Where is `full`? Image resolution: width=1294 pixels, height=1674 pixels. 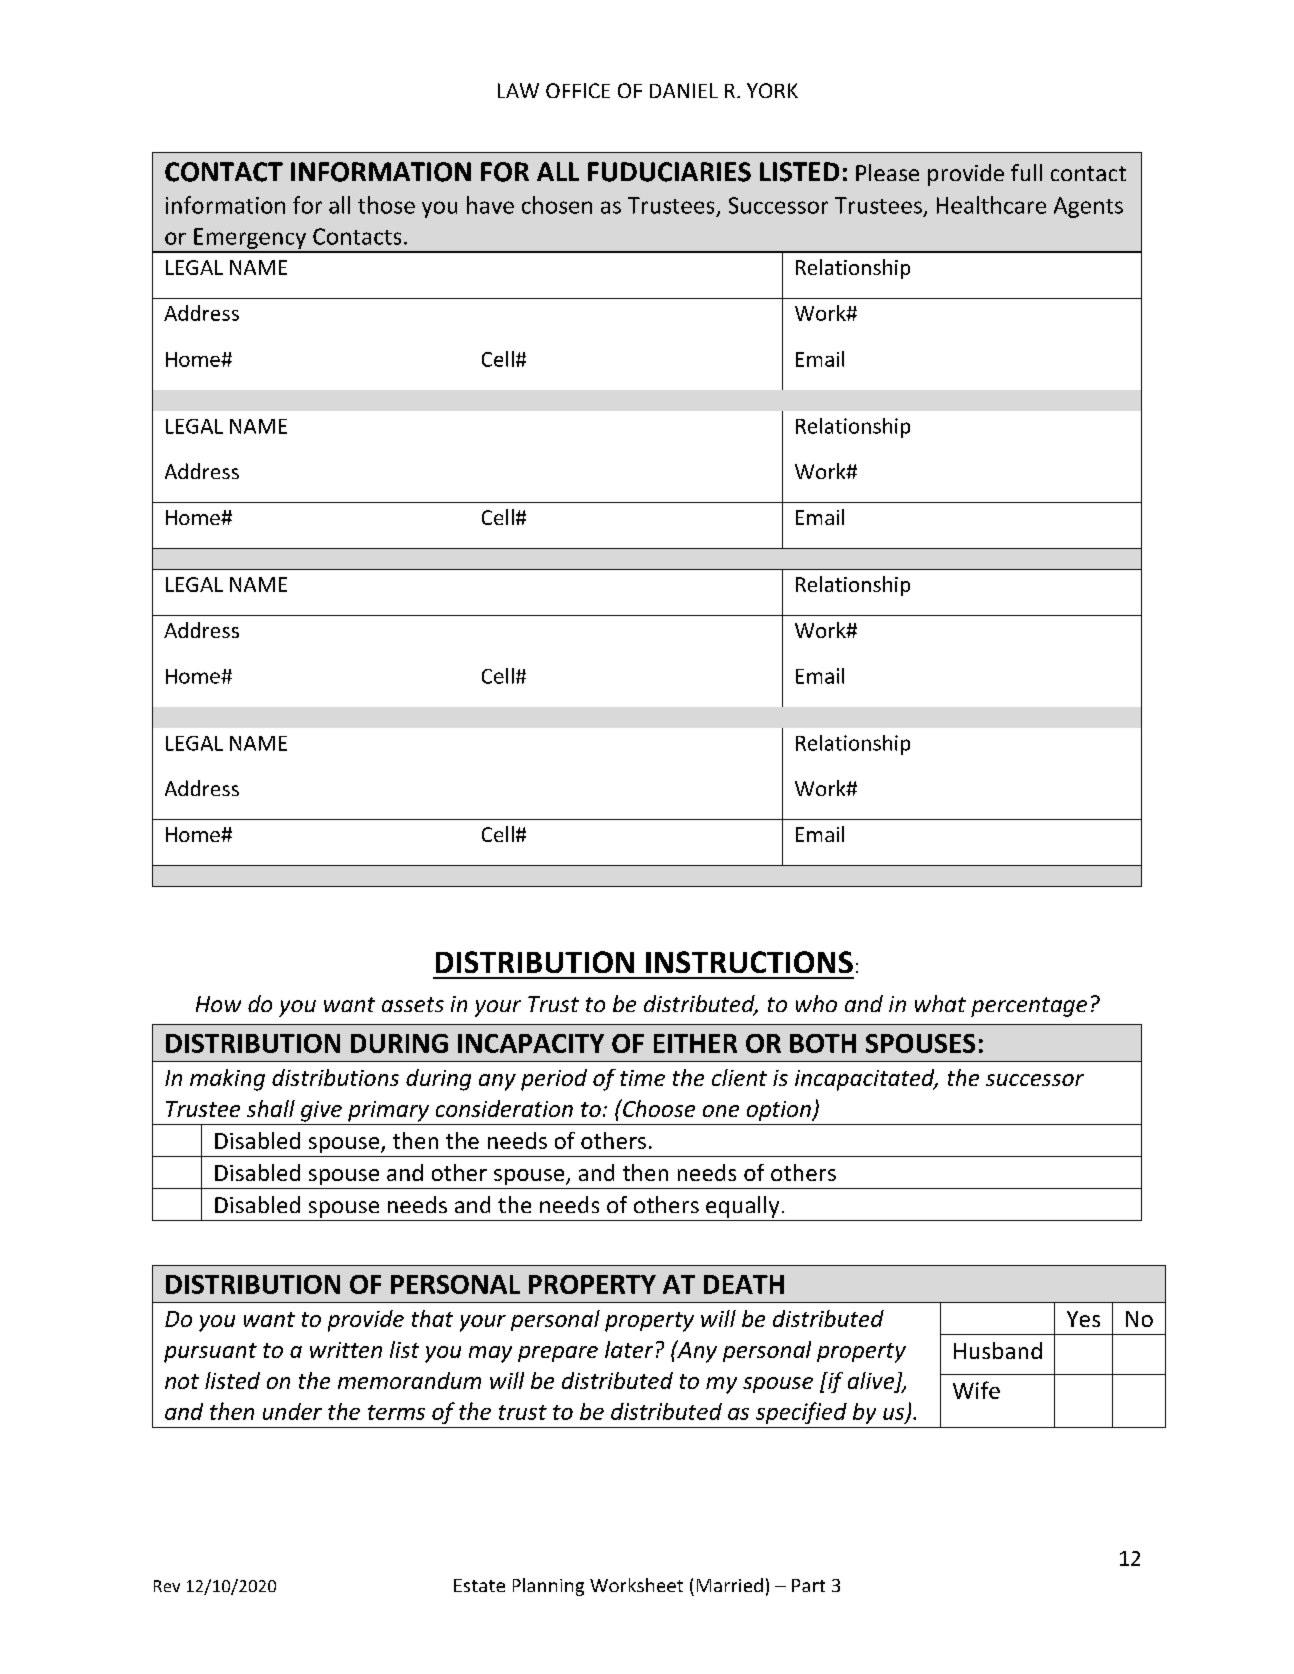 full is located at coordinates (1026, 172).
